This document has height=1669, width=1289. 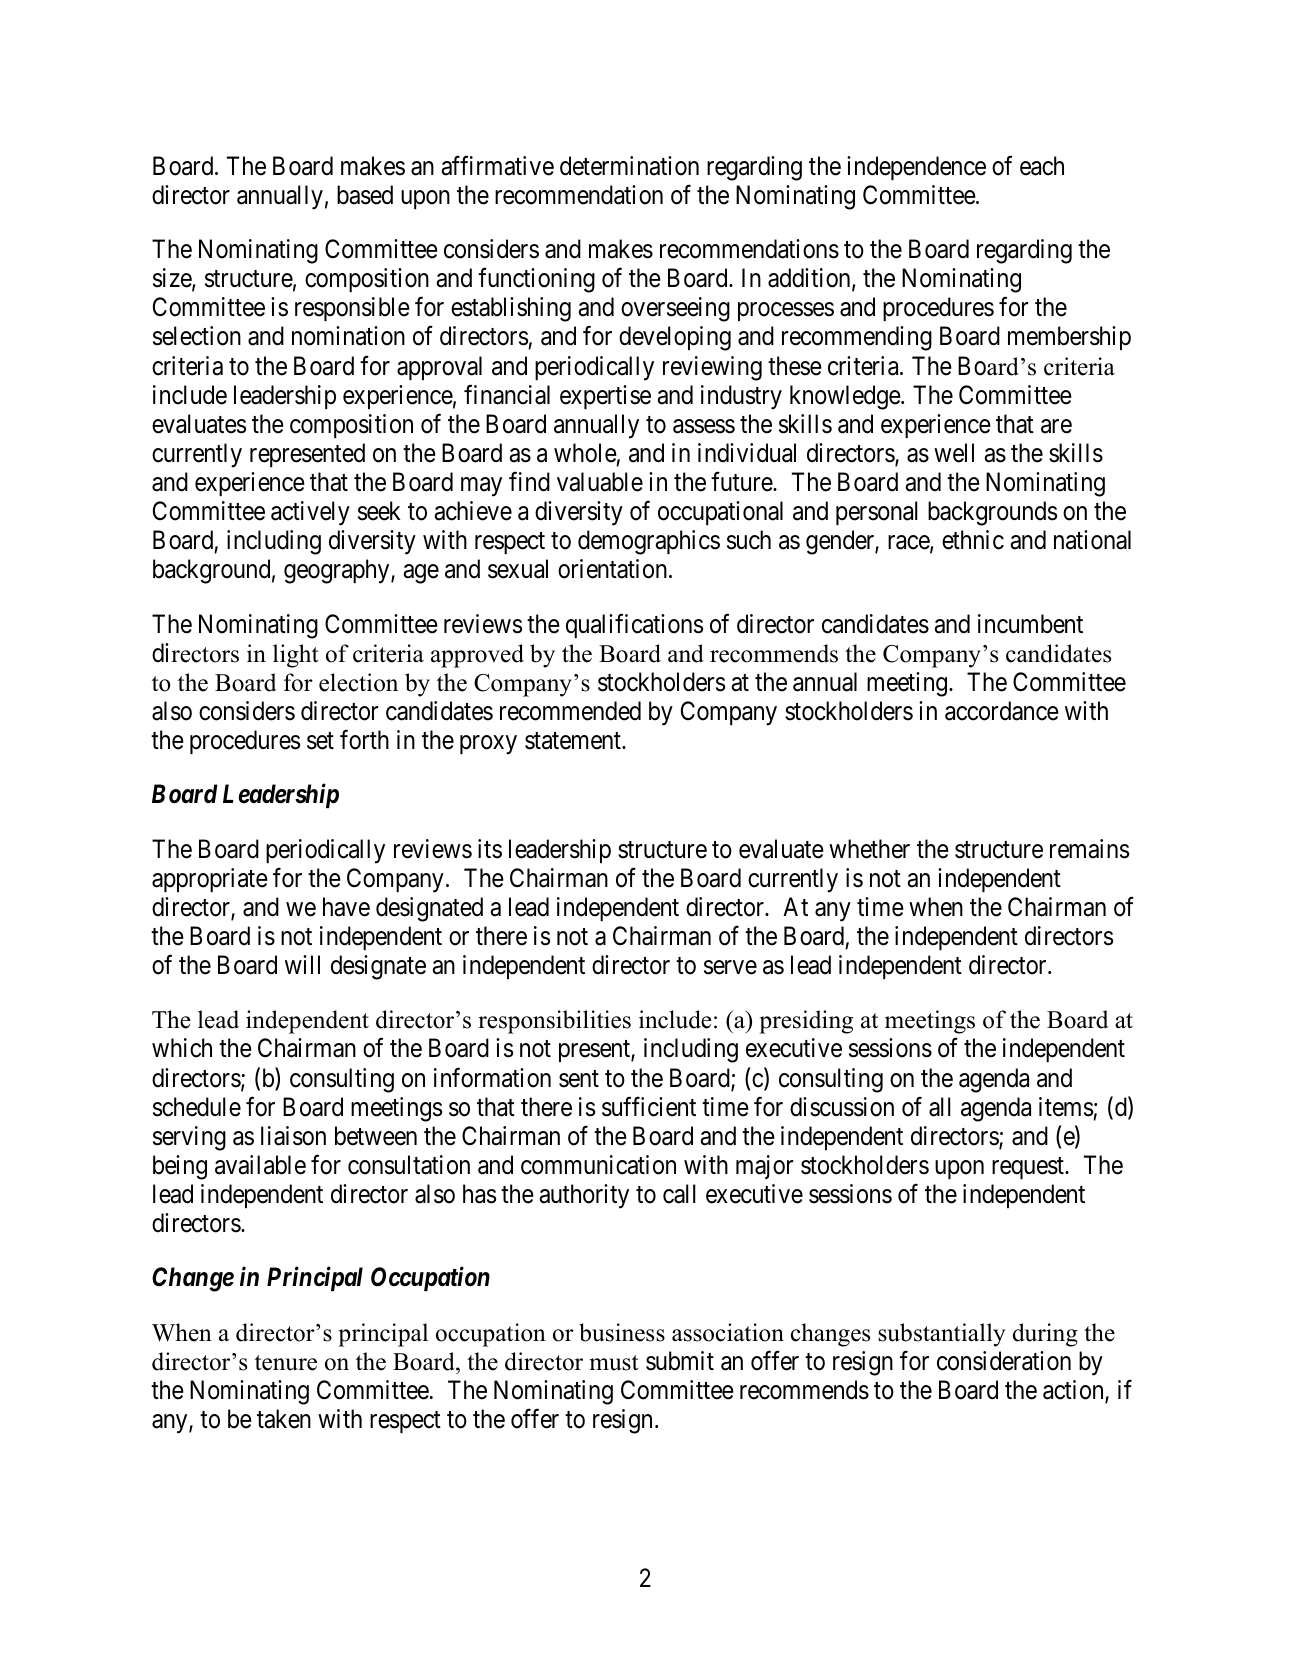 What do you see at coordinates (614, 1363) in the document?
I see `must` at bounding box center [614, 1363].
